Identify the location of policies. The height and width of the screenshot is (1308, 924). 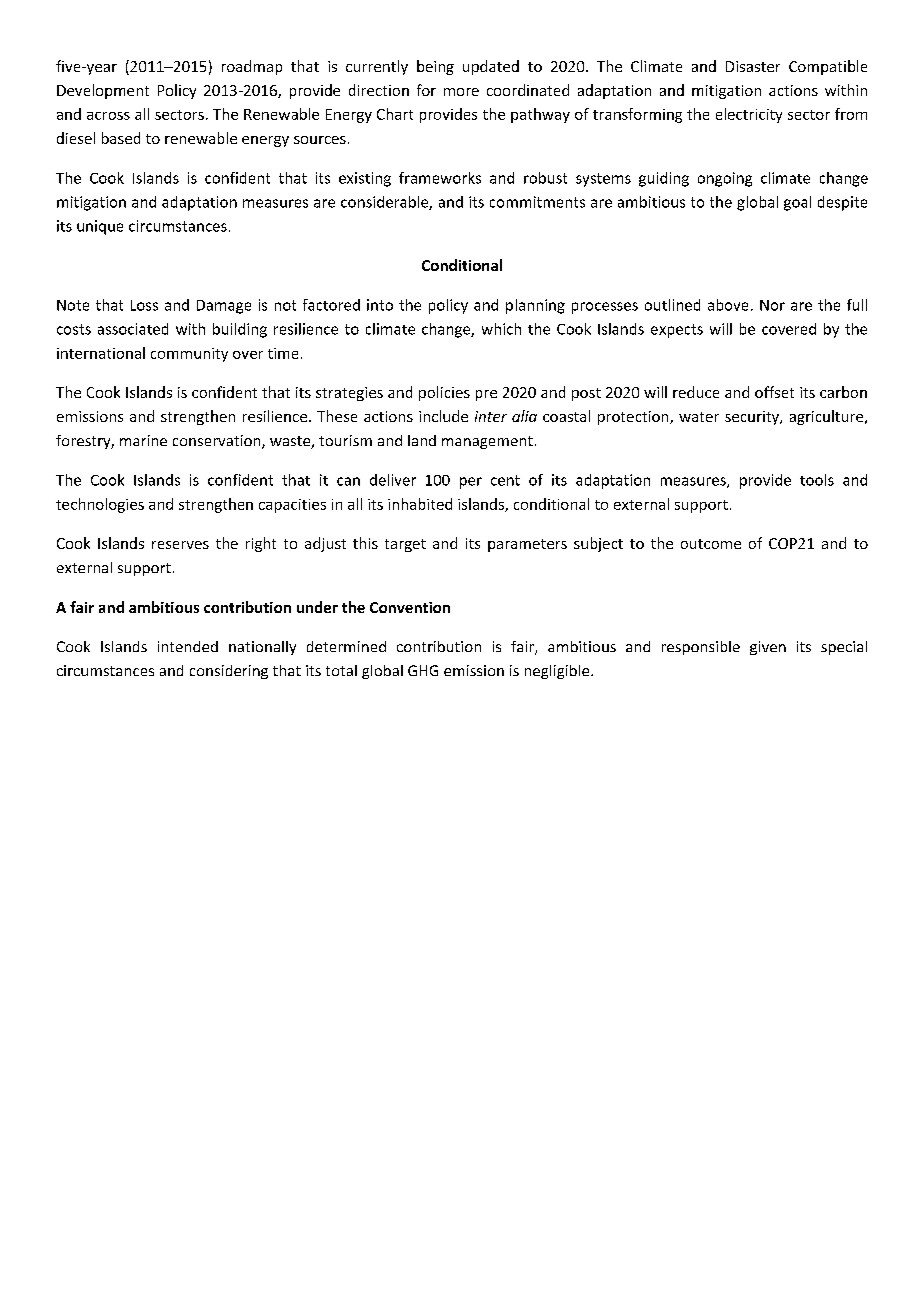
(444, 393).
